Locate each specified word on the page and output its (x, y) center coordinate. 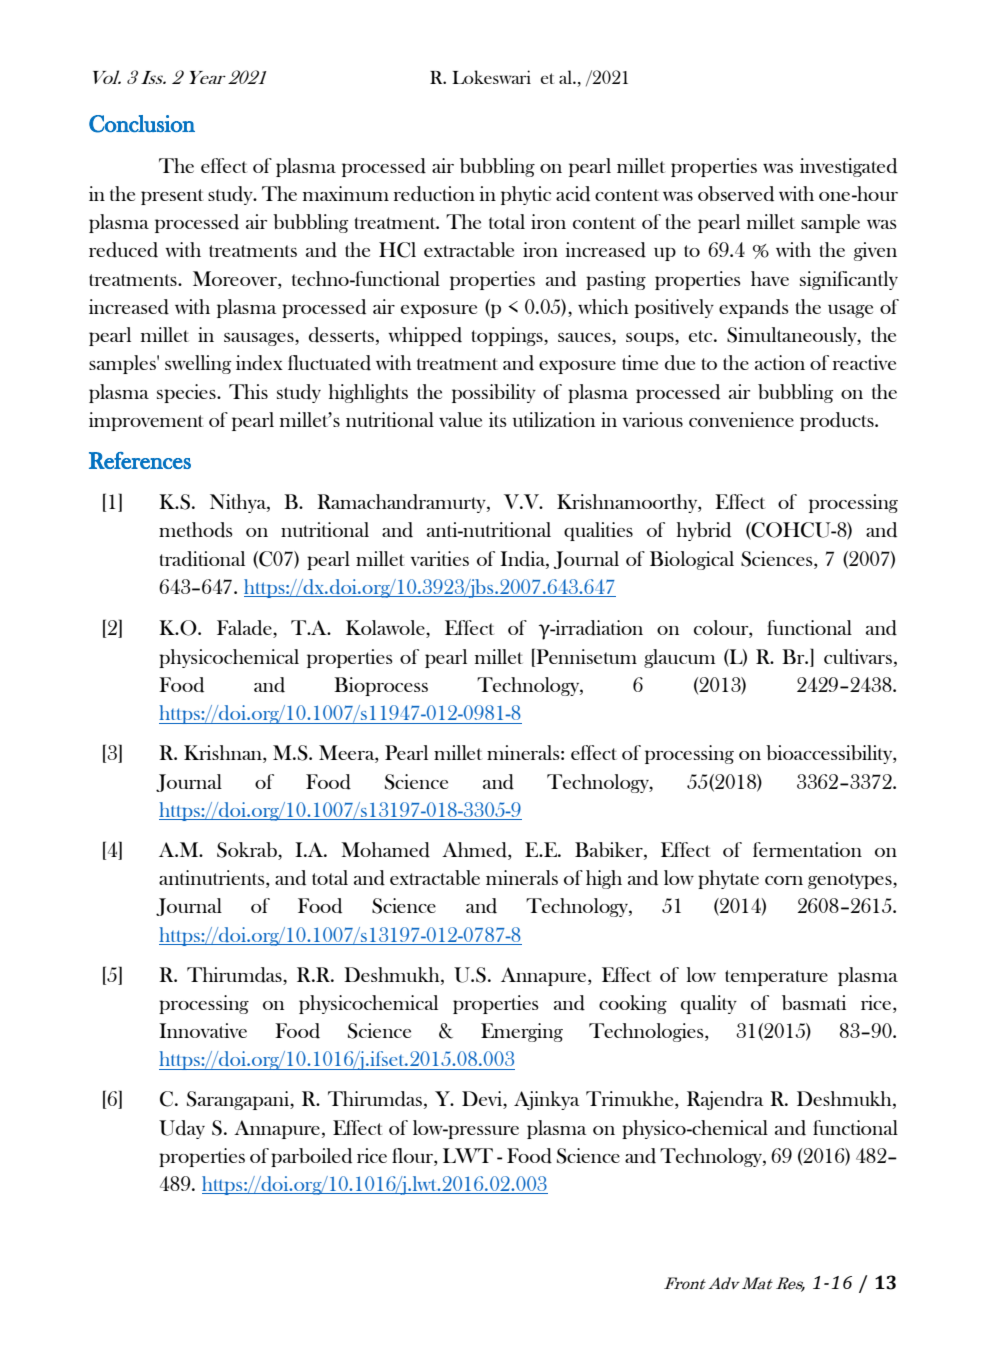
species (187, 393)
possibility (494, 393)
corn (784, 880)
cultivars (858, 656)
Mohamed (385, 850)
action (780, 362)
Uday (182, 1129)
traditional (202, 559)
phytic (526, 195)
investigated (848, 167)
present (172, 197)
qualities (598, 531)
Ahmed (475, 851)
